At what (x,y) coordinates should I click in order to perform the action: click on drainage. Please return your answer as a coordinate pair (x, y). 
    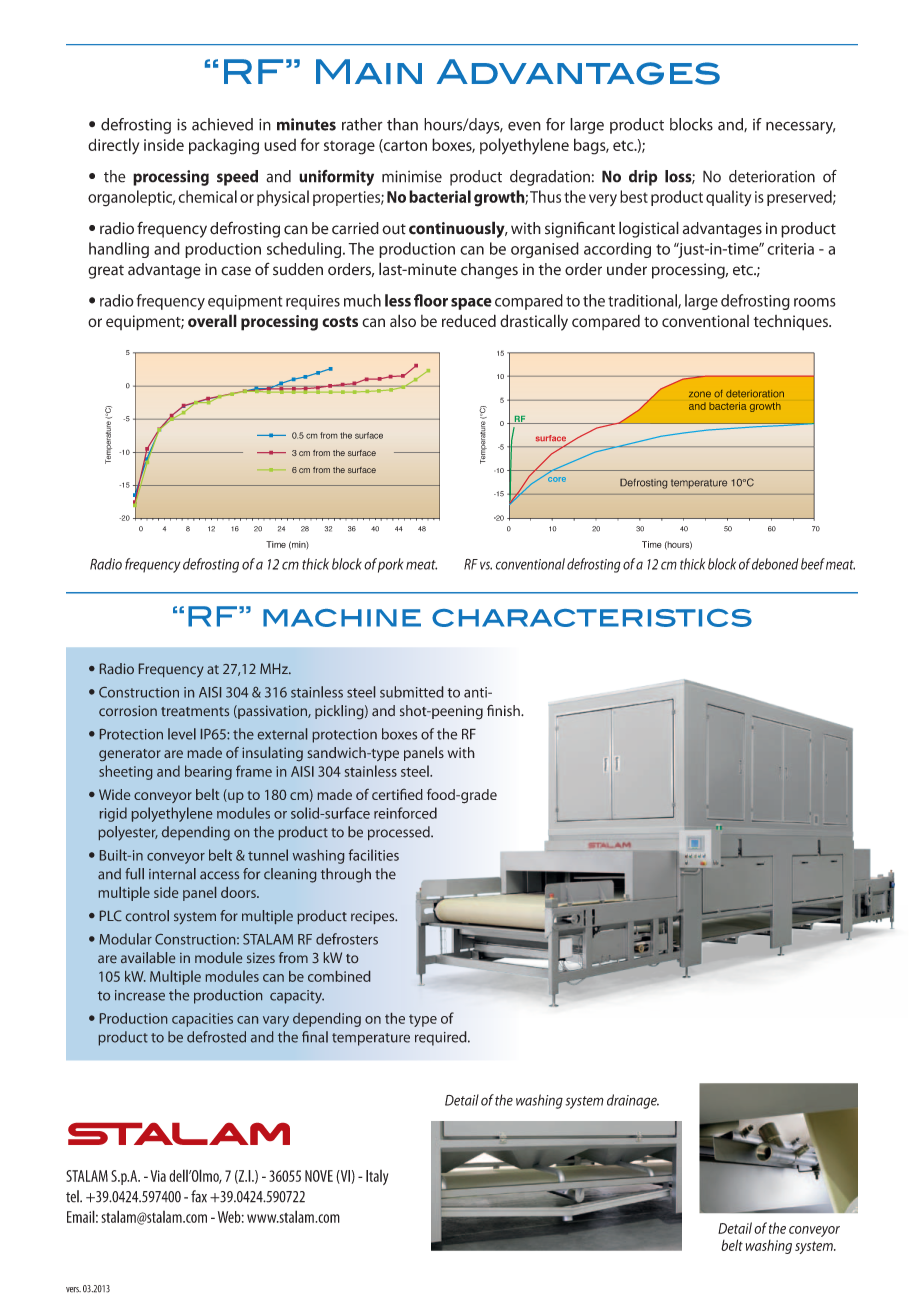
    Looking at the image, I should click on (633, 1101).
